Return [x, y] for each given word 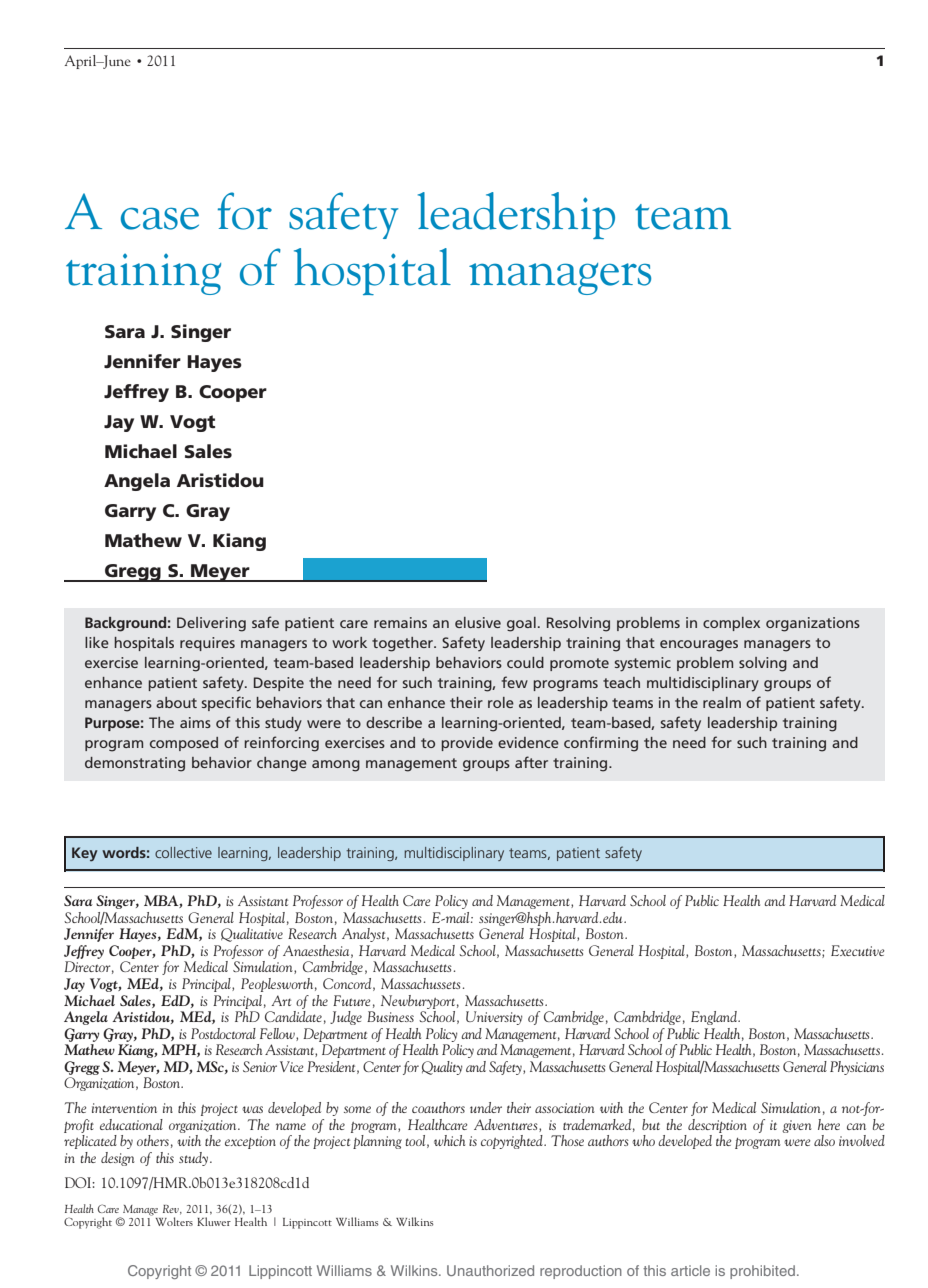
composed [184, 744]
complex [731, 624]
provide [467, 744]
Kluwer [214, 1221]
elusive [478, 622]
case [160, 218]
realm [722, 702]
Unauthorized [490, 1270]
